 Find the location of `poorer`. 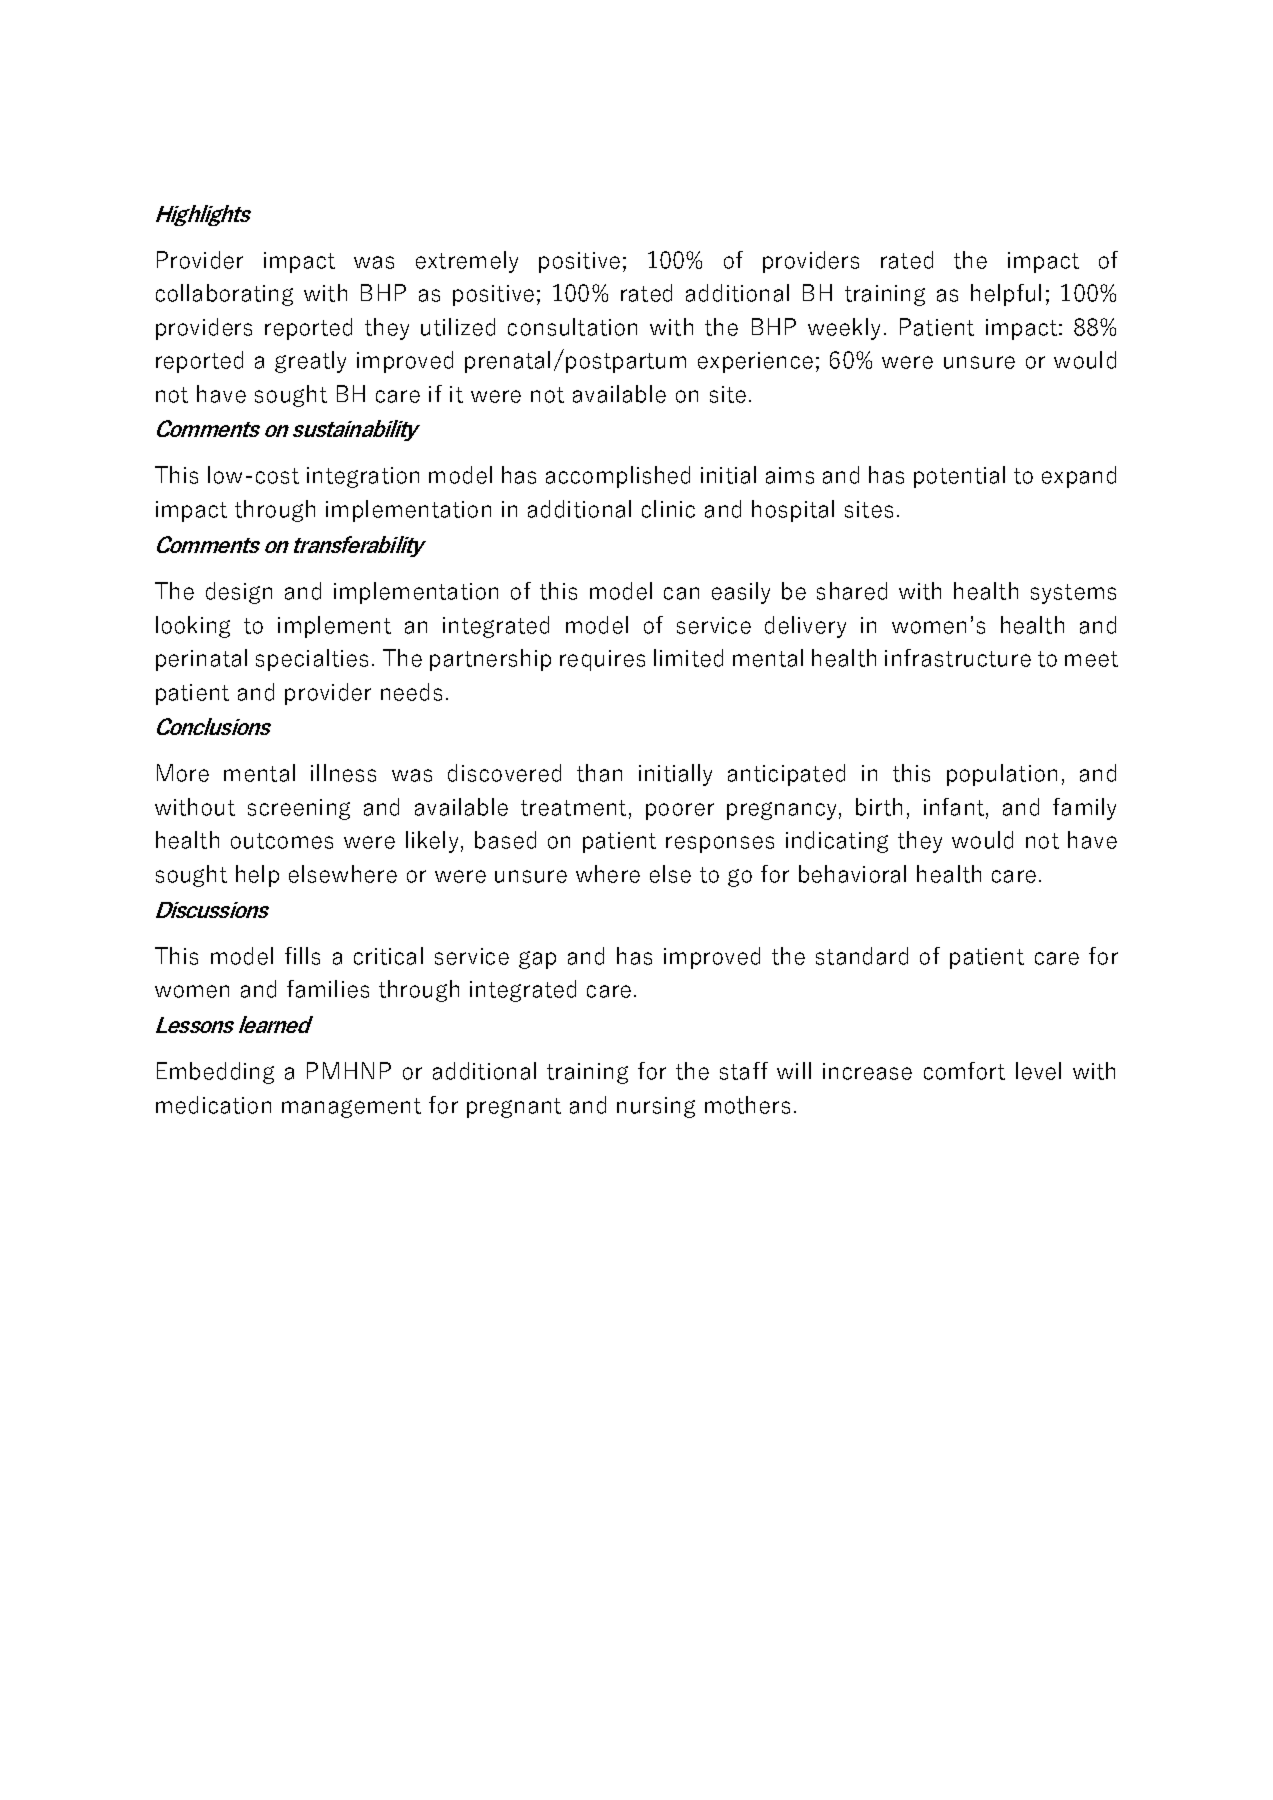

poorer is located at coordinates (680, 811).
